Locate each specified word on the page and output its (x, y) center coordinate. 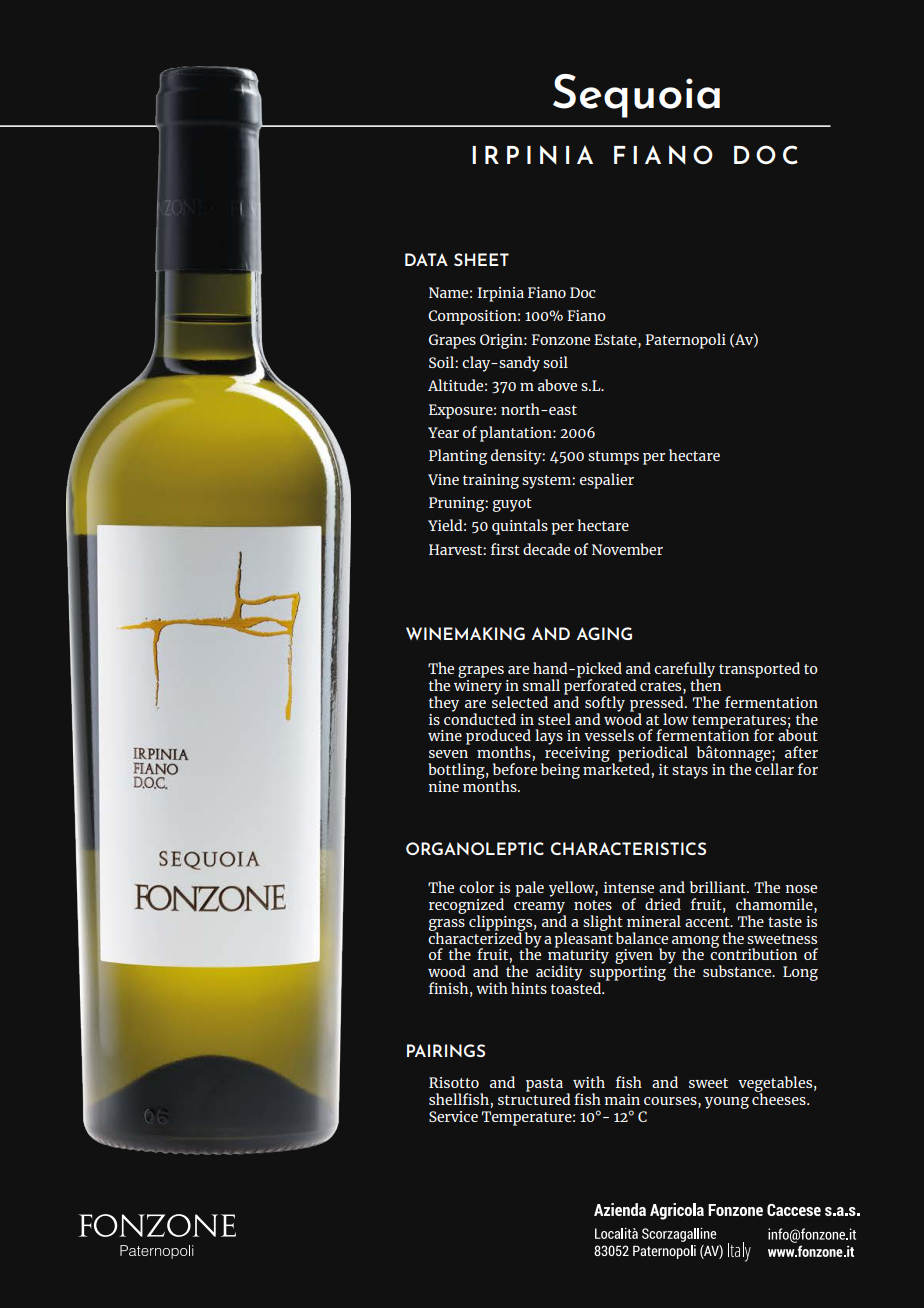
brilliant (719, 887)
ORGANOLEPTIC (475, 848)
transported (759, 670)
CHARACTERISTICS (628, 848)
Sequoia (636, 96)
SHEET (481, 259)
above (557, 385)
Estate (616, 339)
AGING (604, 633)
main (622, 1099)
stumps (613, 458)
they (444, 704)
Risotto (454, 1082)
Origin (502, 341)
